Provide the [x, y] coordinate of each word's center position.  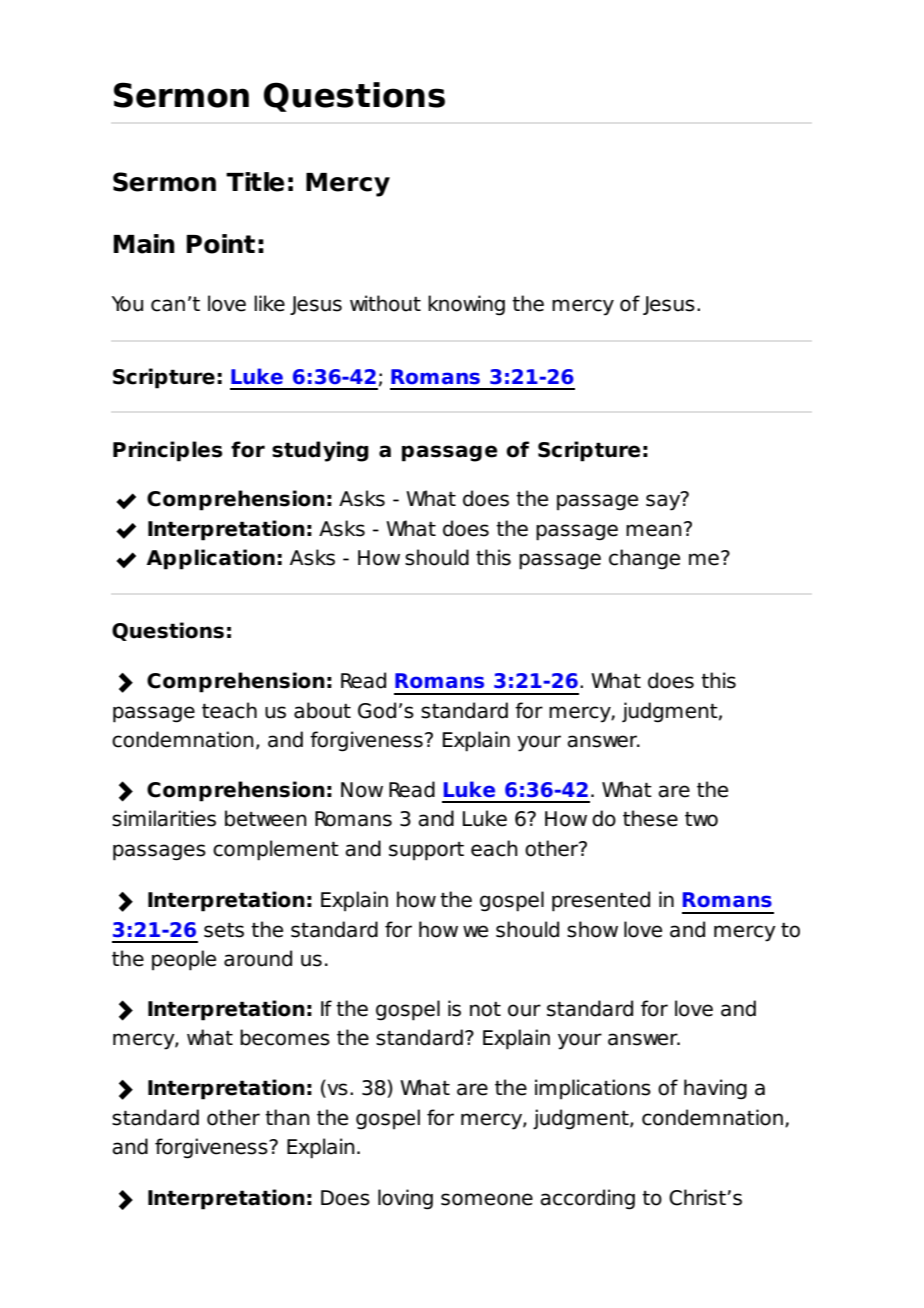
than [287, 1117]
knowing [466, 305]
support [426, 851]
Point [221, 244]
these [650, 818]
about [322, 710]
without [385, 303]
